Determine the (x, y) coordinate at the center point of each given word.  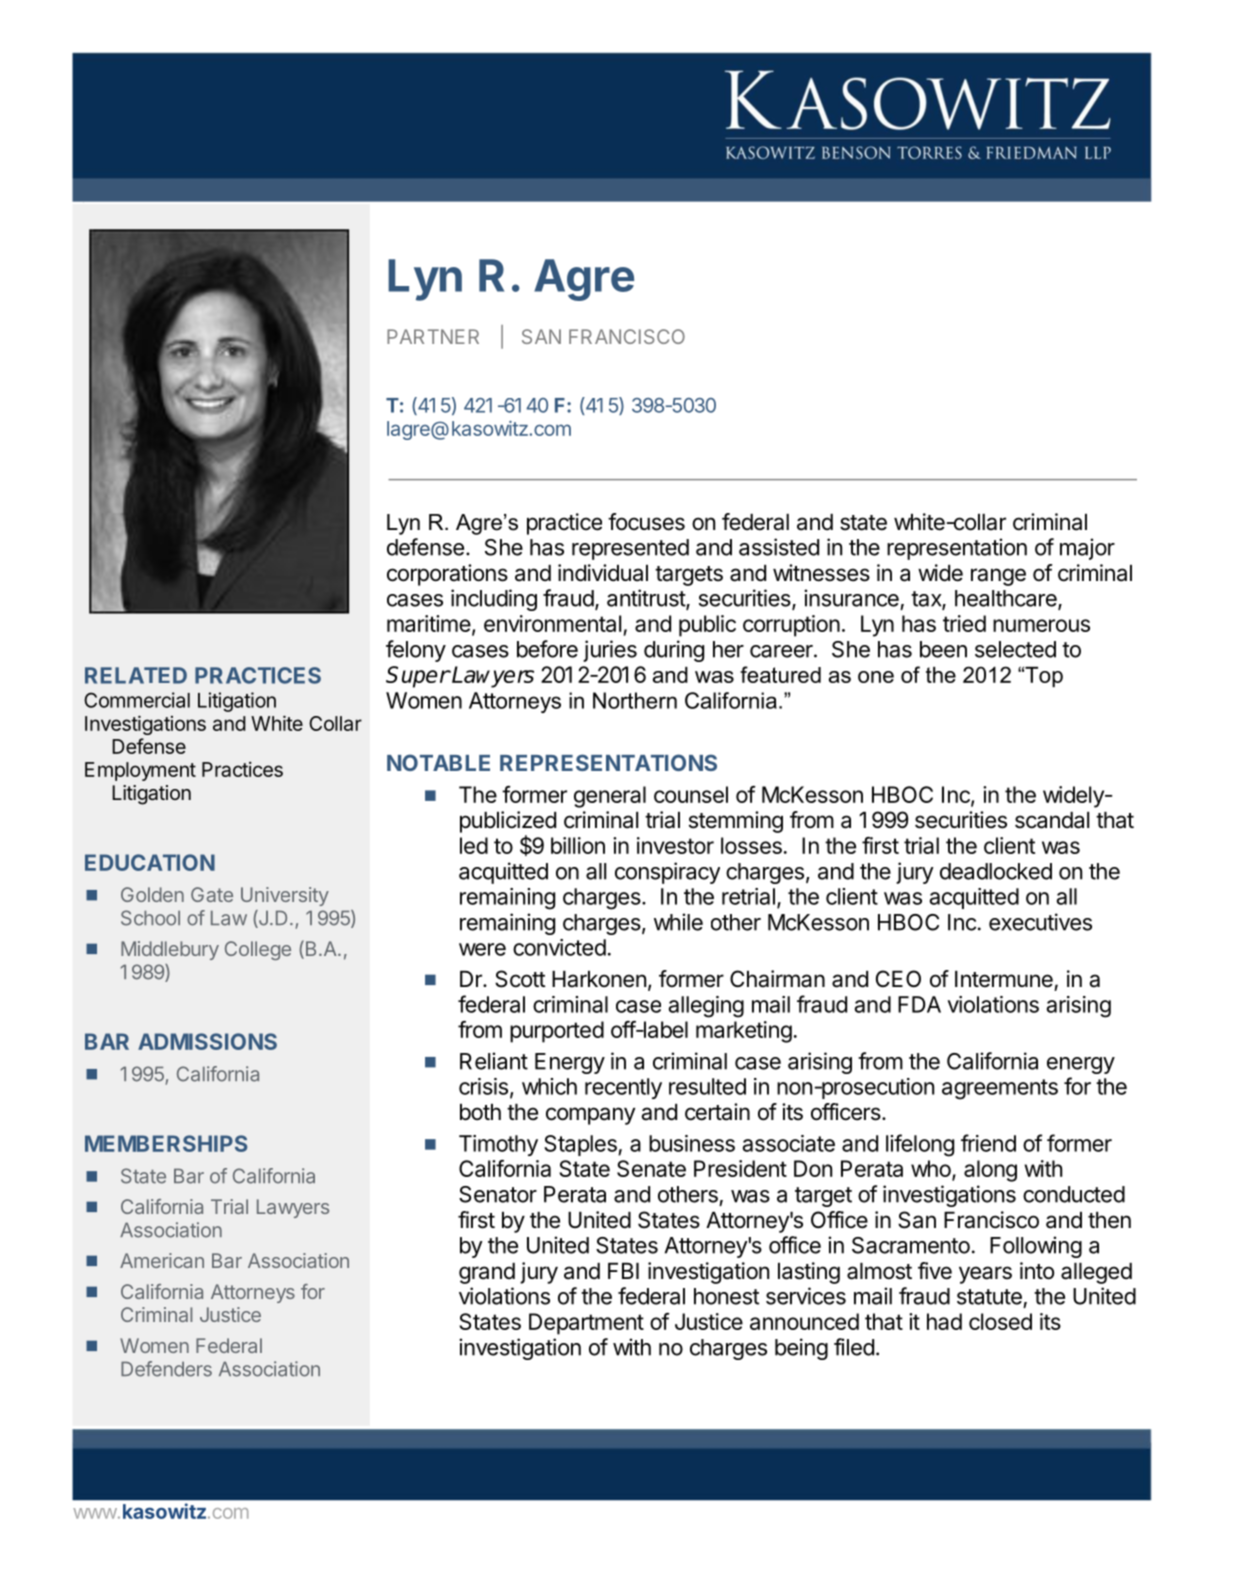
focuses (646, 522)
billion (578, 845)
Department (586, 1324)
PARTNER (433, 336)
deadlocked (996, 871)
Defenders (166, 1369)
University (285, 896)
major (1087, 549)
